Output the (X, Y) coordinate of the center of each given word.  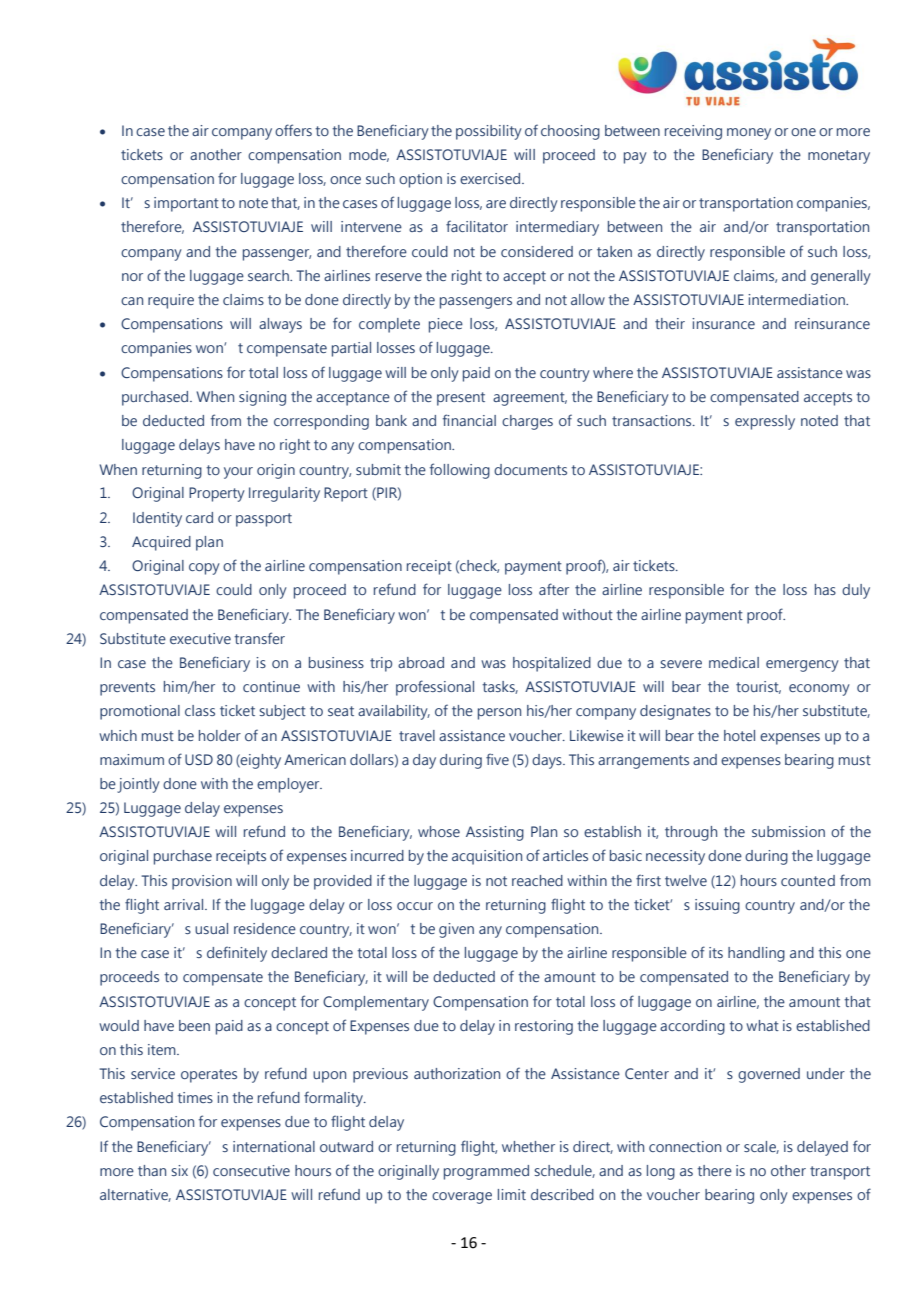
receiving (693, 132)
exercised (491, 178)
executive (200, 638)
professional (435, 688)
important (186, 204)
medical (734, 662)
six (179, 1170)
